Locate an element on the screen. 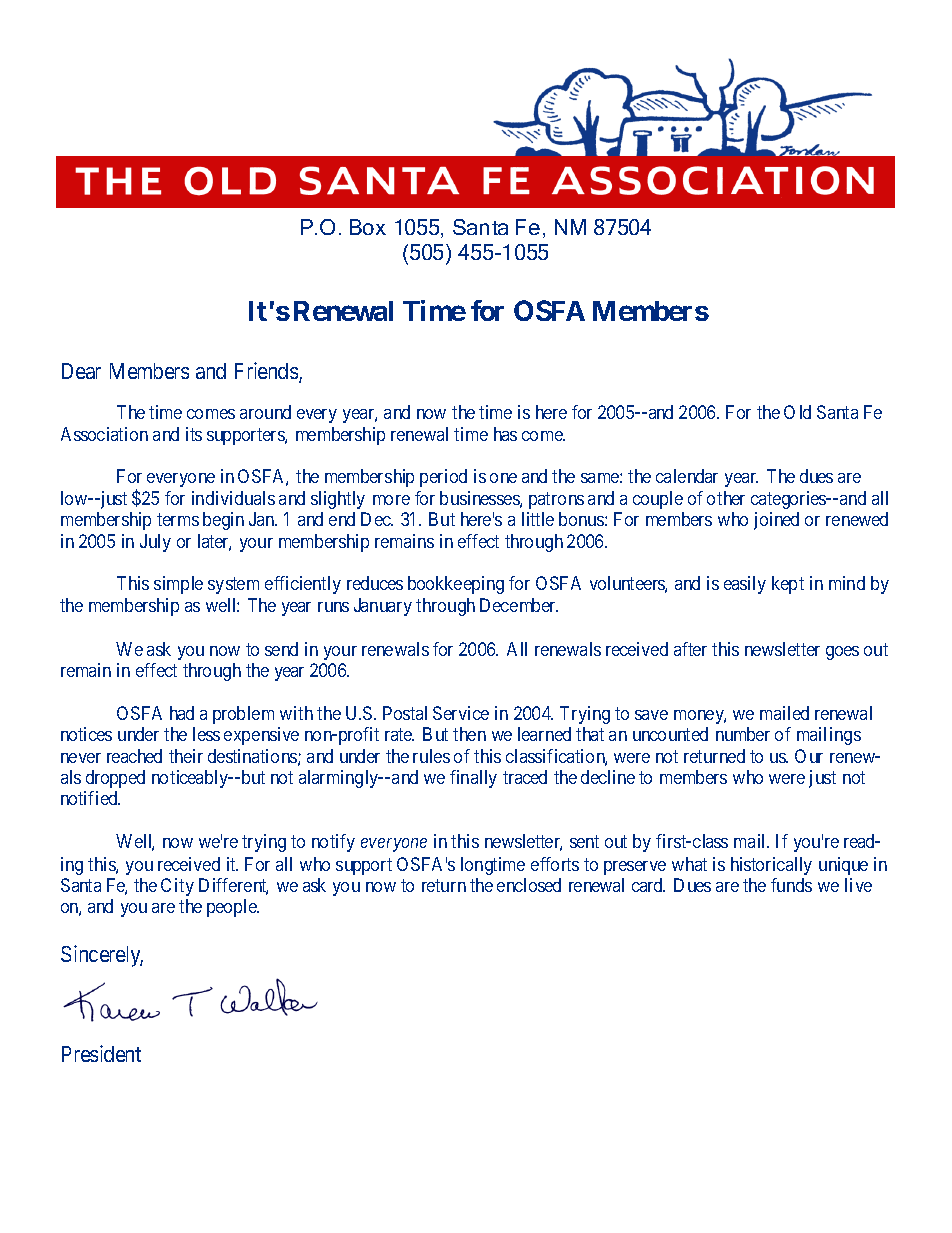  has is located at coordinates (505, 434).
